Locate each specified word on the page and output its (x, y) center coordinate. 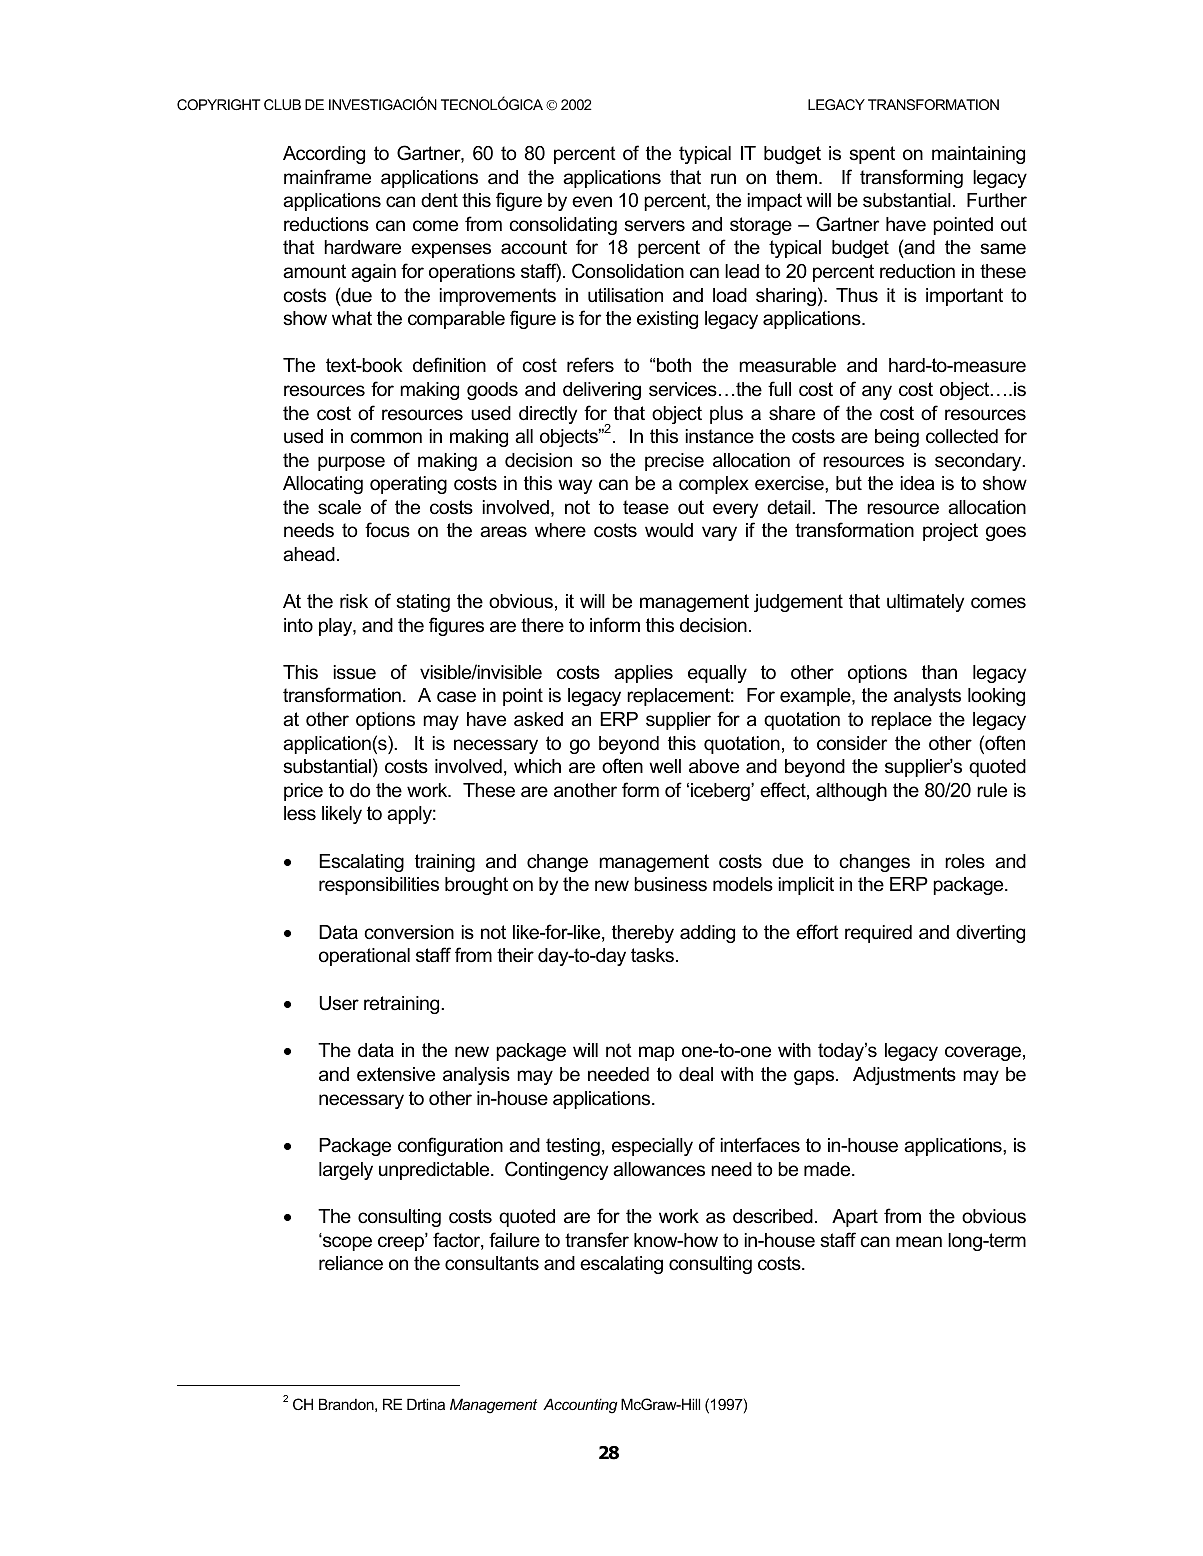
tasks (654, 955)
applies (643, 674)
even (592, 202)
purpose (351, 463)
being (897, 438)
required (878, 934)
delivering (602, 391)
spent (872, 155)
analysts (927, 697)
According (324, 155)
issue (355, 672)
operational (364, 957)
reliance (351, 1263)
